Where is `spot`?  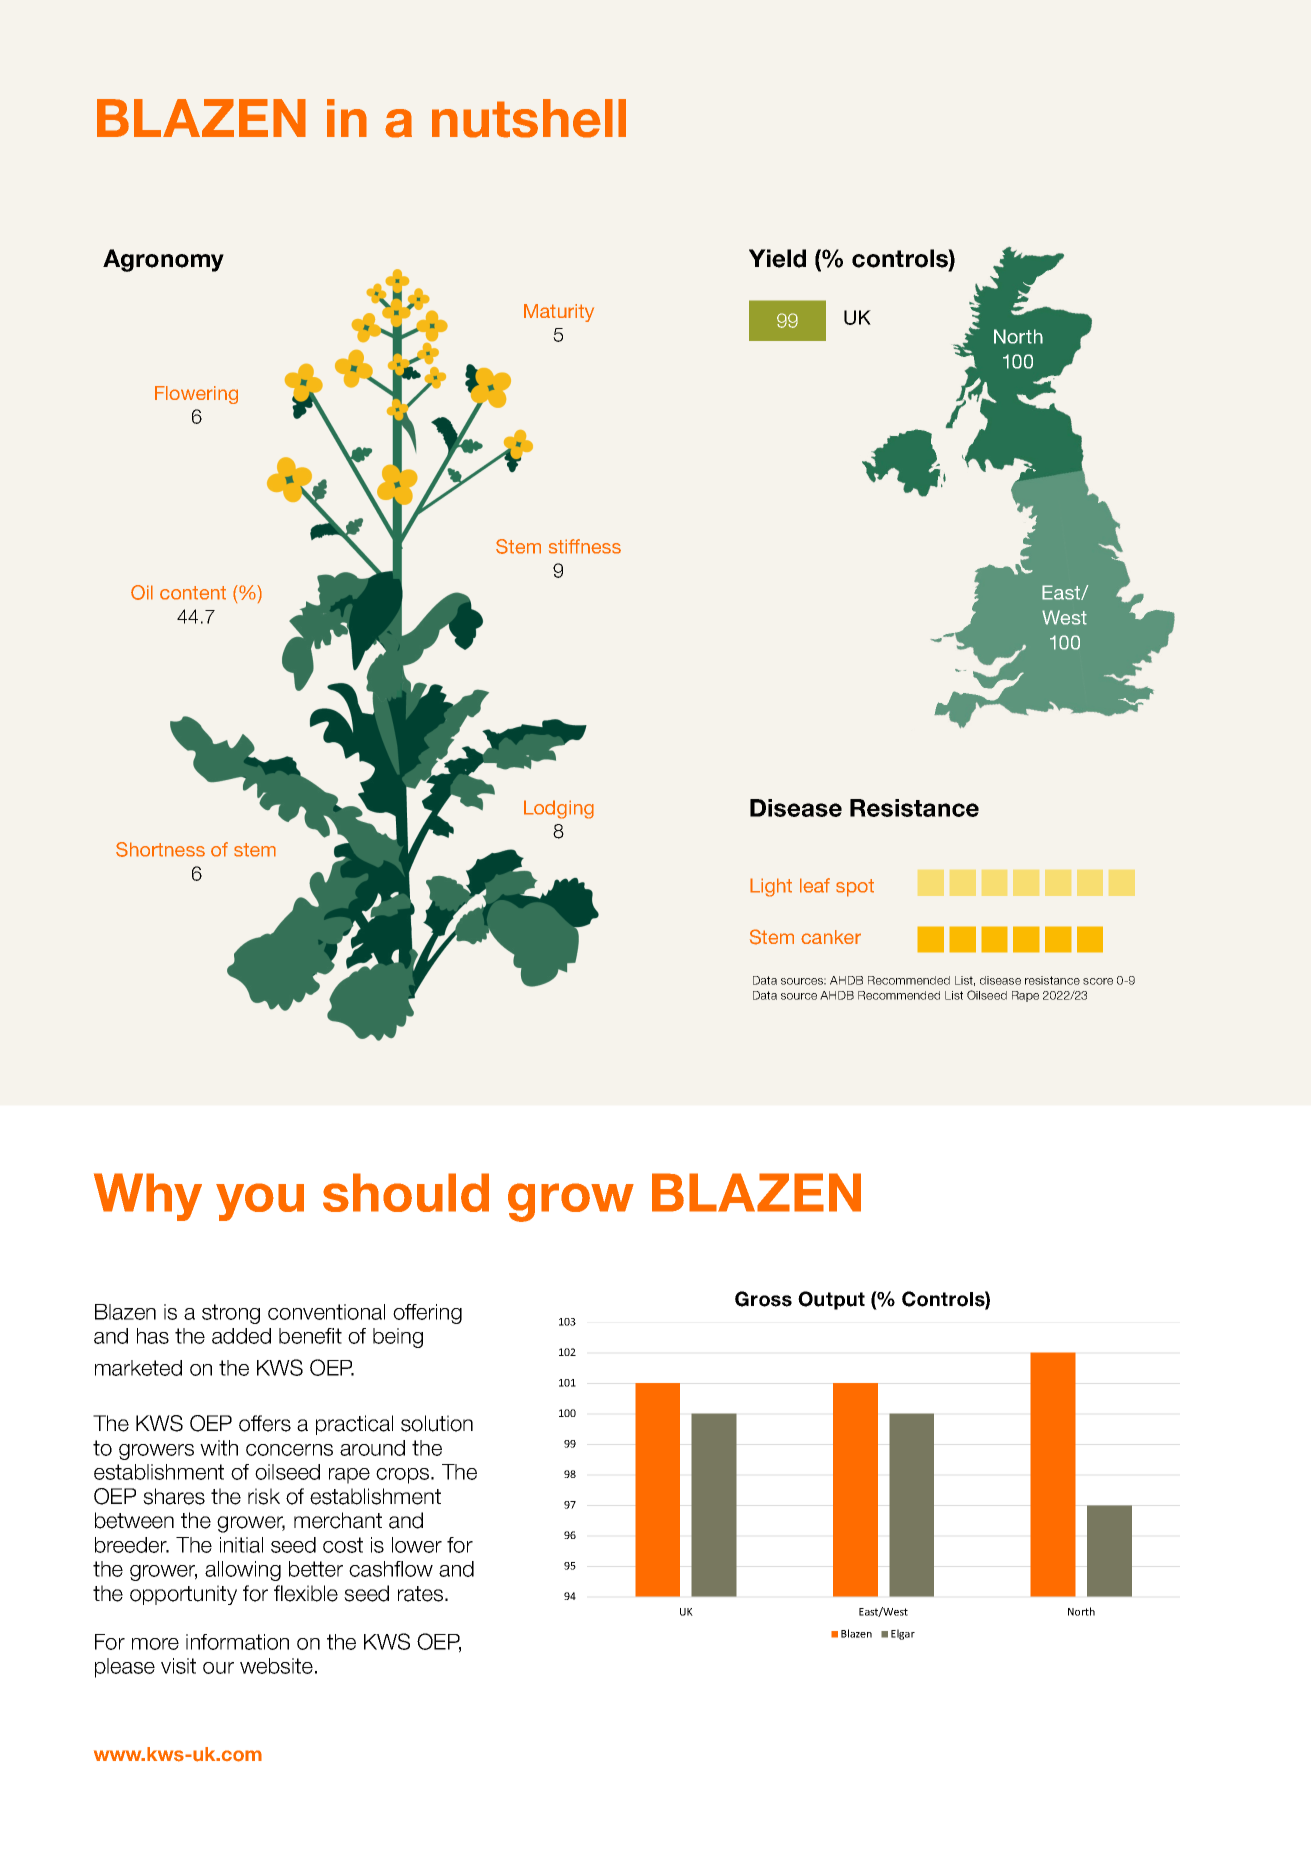
spot is located at coordinates (855, 888).
